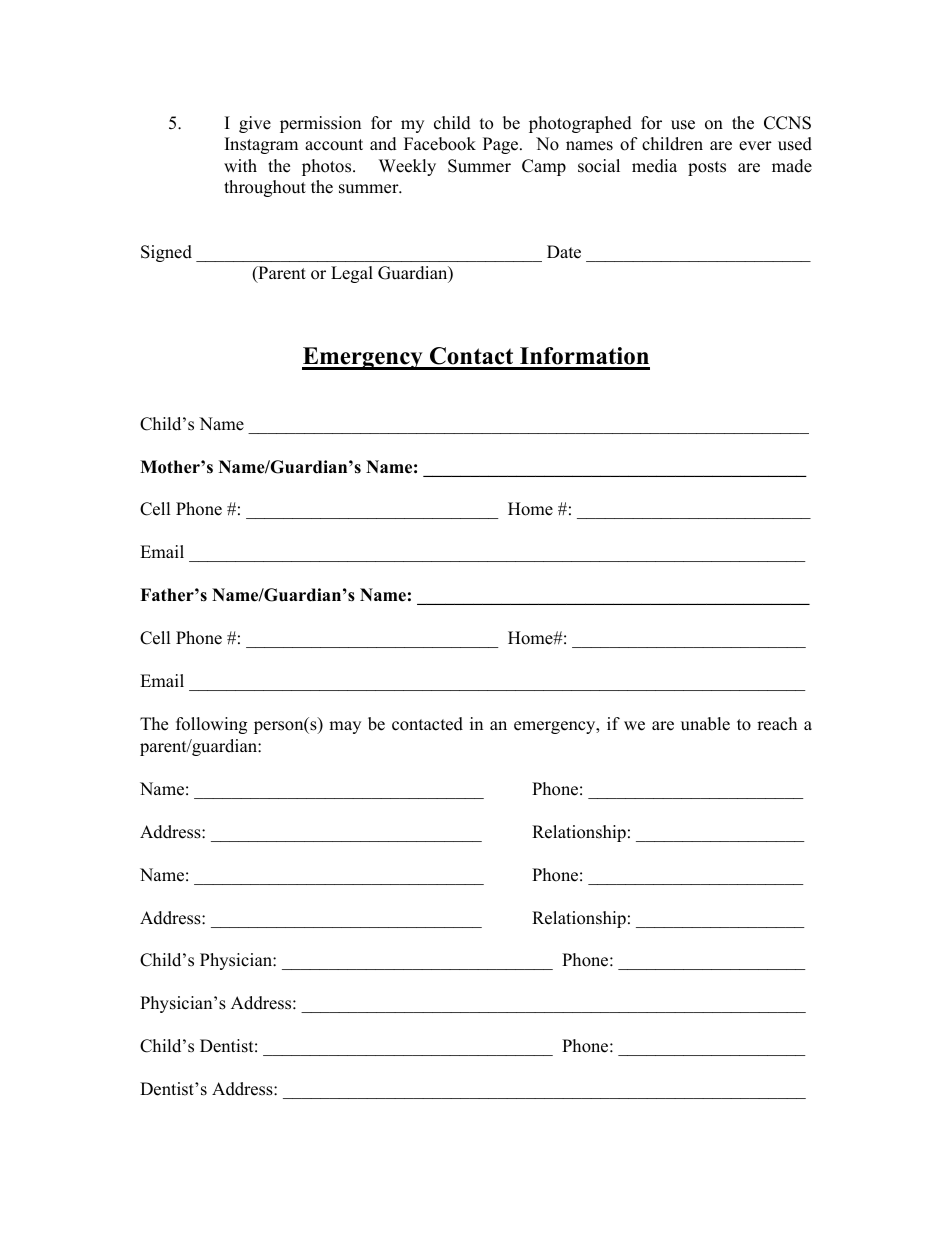 Image resolution: width=952 pixels, height=1233 pixels. Describe the element at coordinates (707, 168) in the screenshot. I see `posts` at that location.
